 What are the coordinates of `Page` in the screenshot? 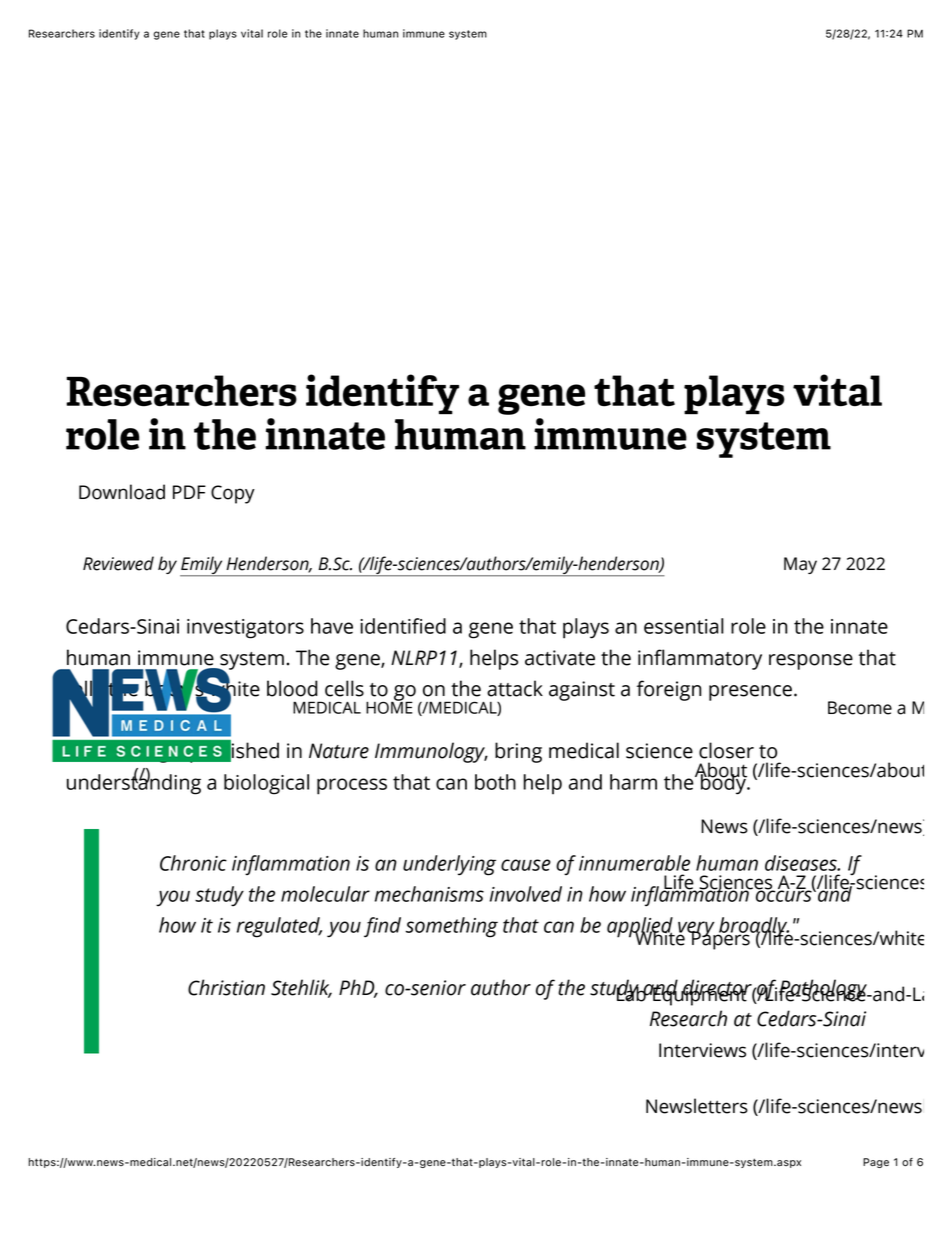 It's located at (876, 1163).
